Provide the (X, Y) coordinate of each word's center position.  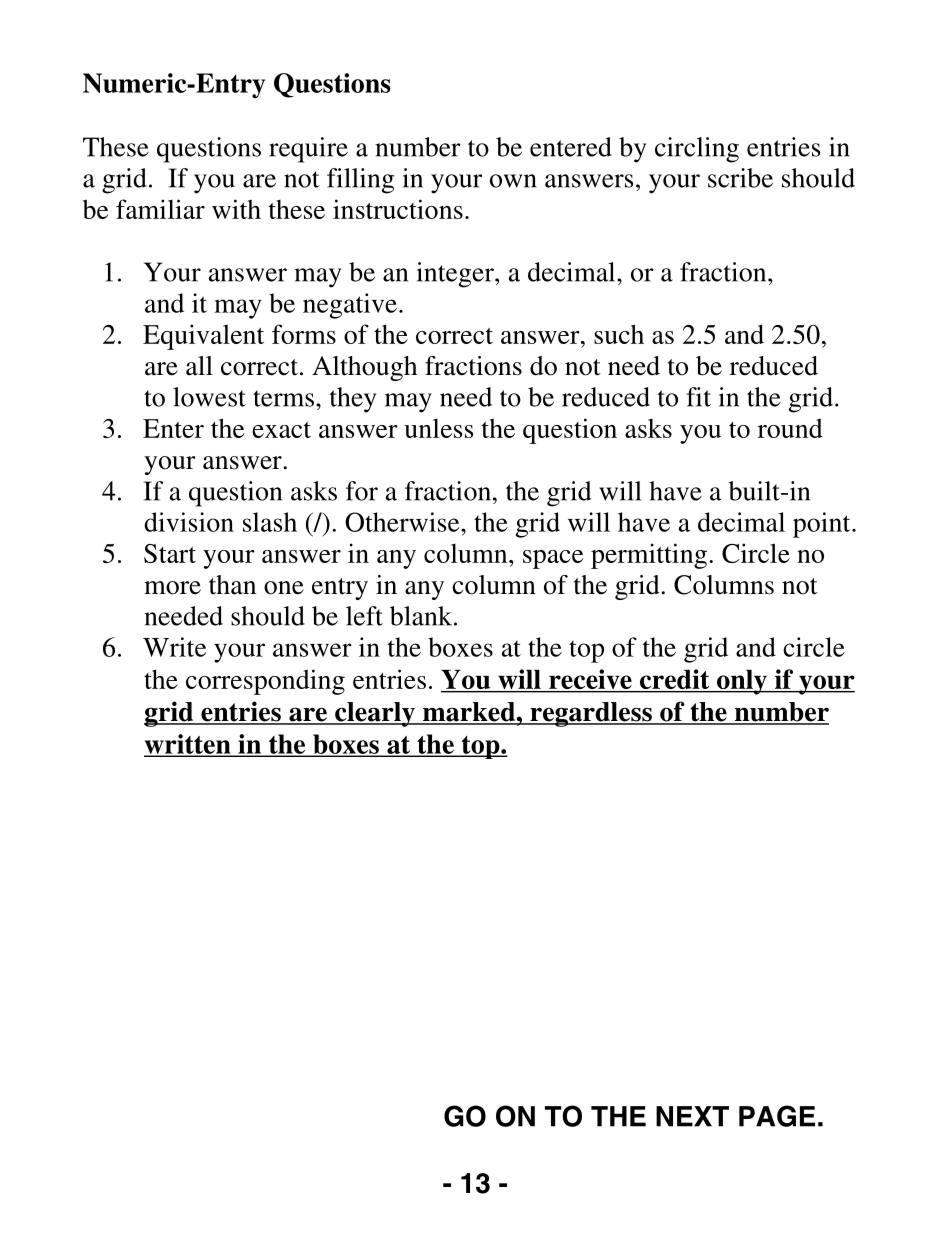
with (236, 209)
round (790, 428)
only (741, 682)
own (513, 181)
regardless (591, 714)
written (188, 745)
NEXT (692, 1116)
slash (270, 522)
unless (438, 428)
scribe (740, 178)
